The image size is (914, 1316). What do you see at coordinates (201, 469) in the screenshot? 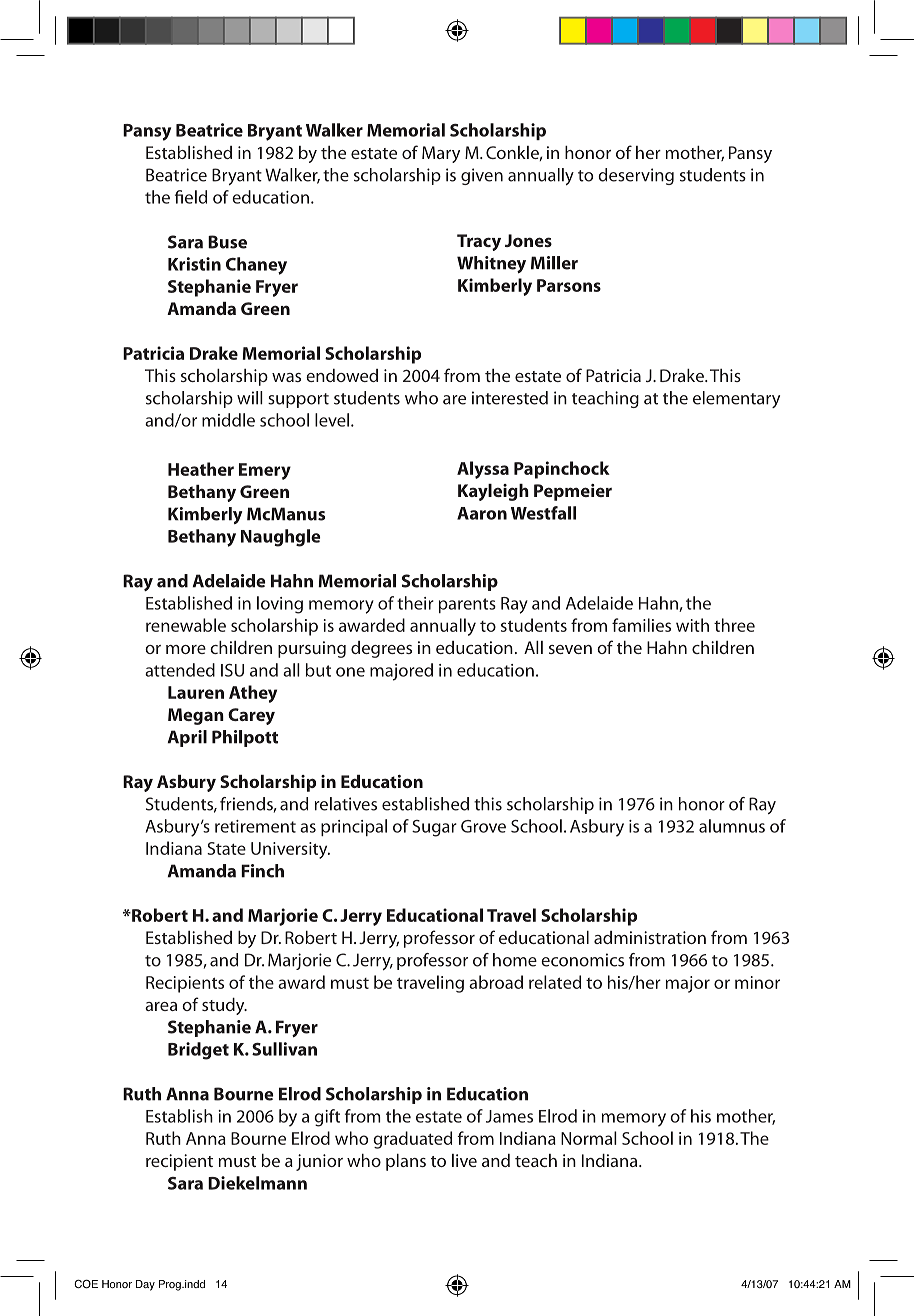
I see `Heather` at bounding box center [201, 469].
